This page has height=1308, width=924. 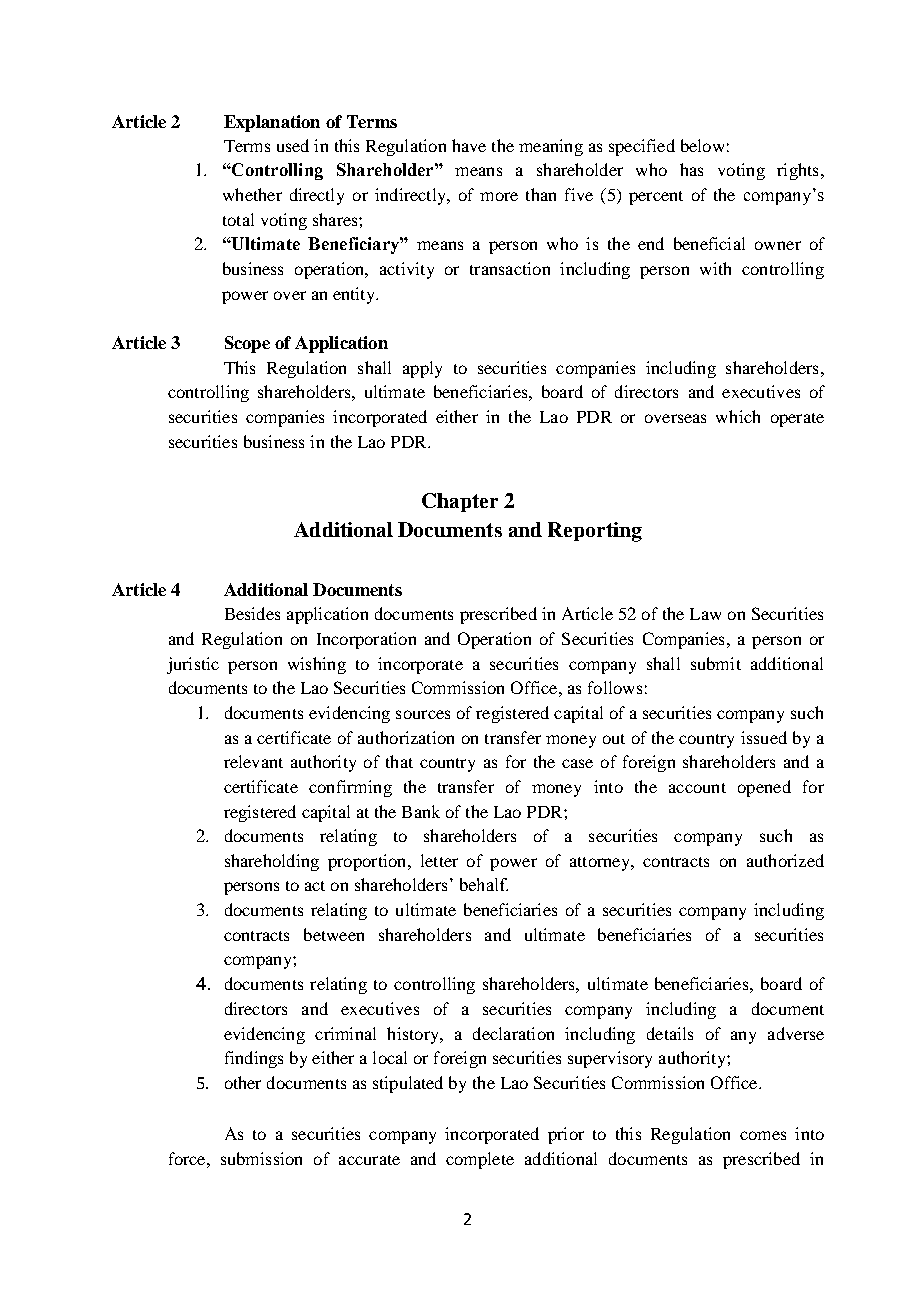 I want to click on between, so click(x=334, y=934).
